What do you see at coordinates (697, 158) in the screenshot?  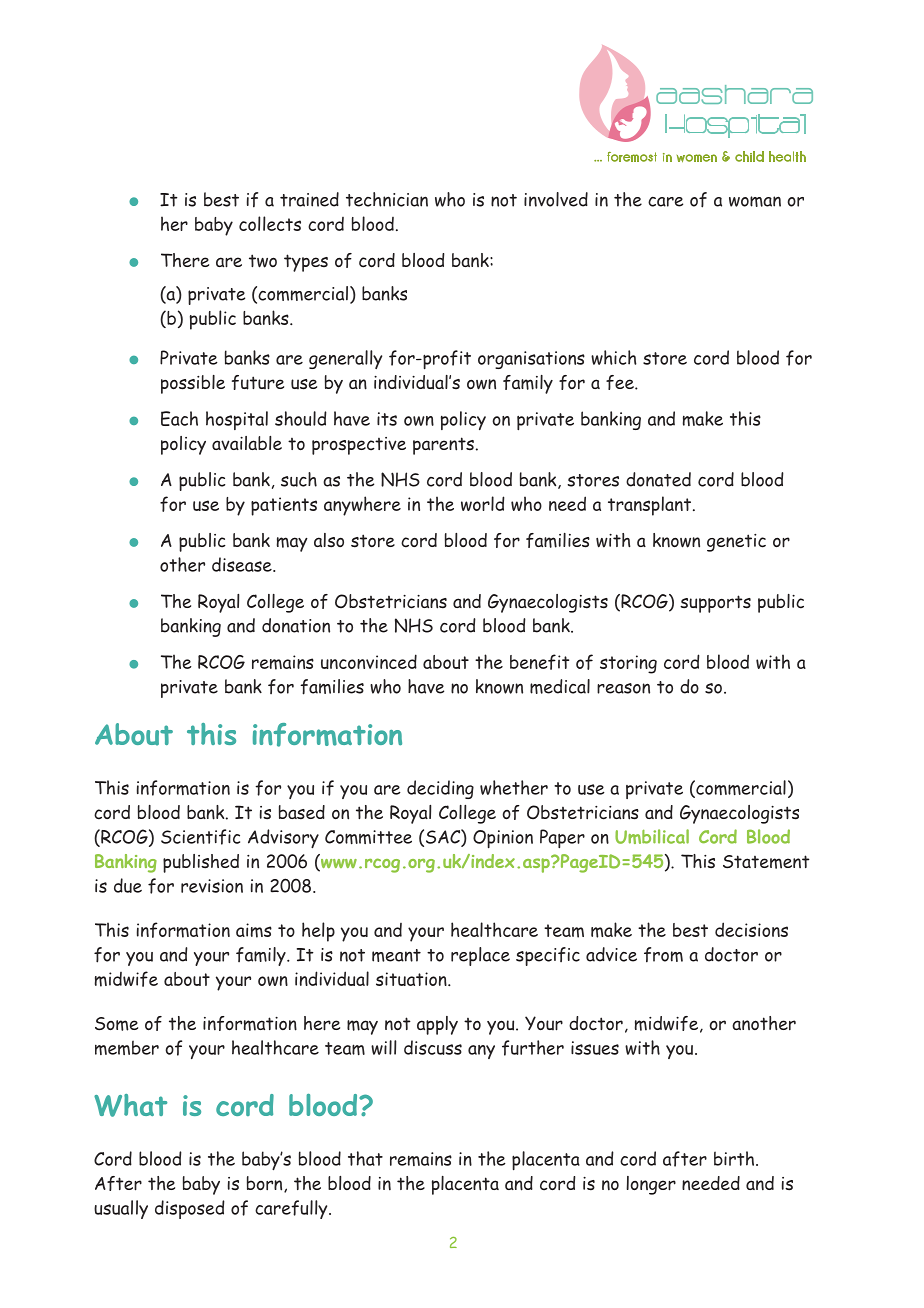 I see `women` at bounding box center [697, 158].
